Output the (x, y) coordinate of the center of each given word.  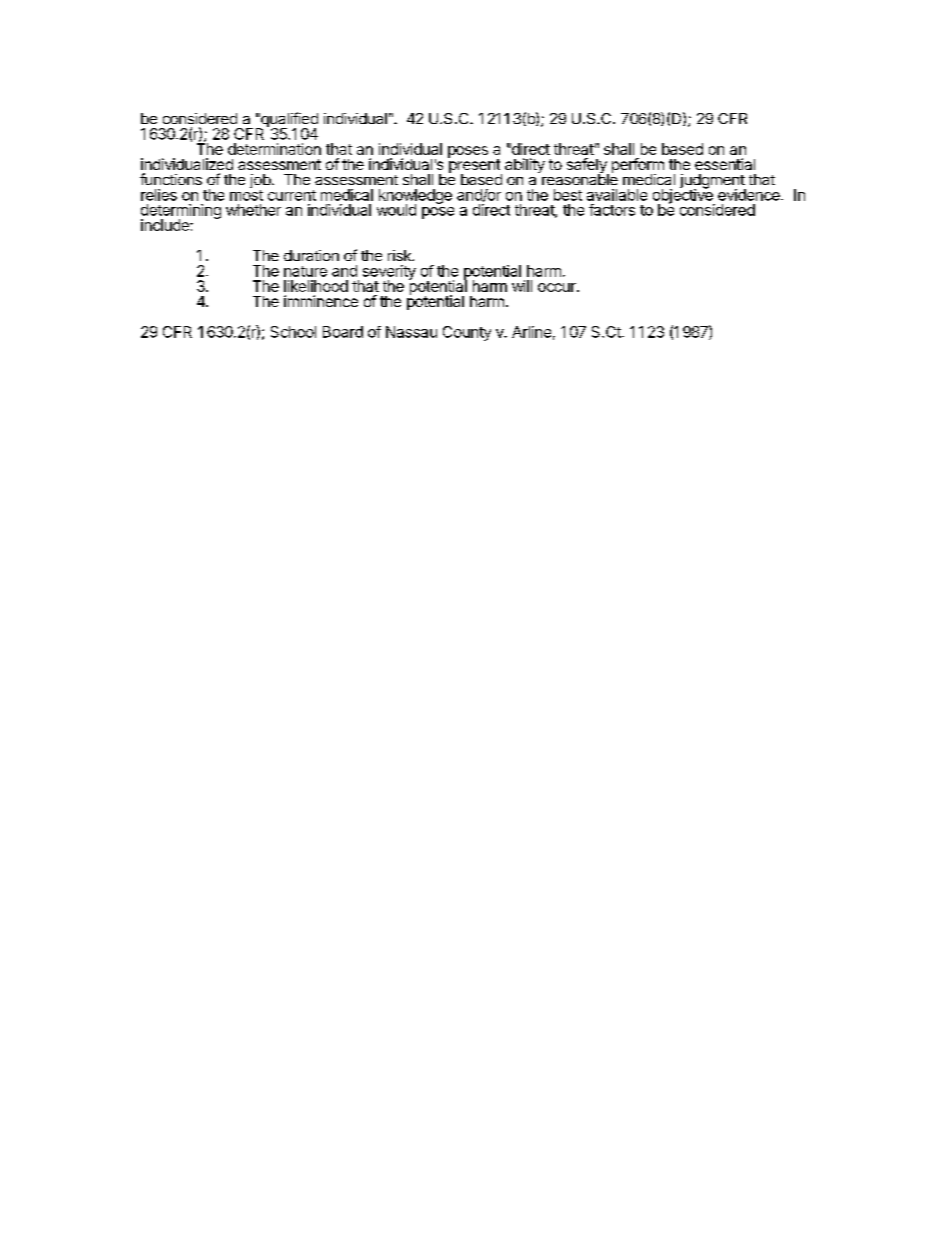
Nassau (411, 332)
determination (274, 149)
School (293, 332)
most (246, 195)
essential (725, 164)
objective (684, 196)
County (467, 333)
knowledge (415, 197)
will (522, 286)
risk (401, 255)
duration (311, 255)
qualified (288, 121)
